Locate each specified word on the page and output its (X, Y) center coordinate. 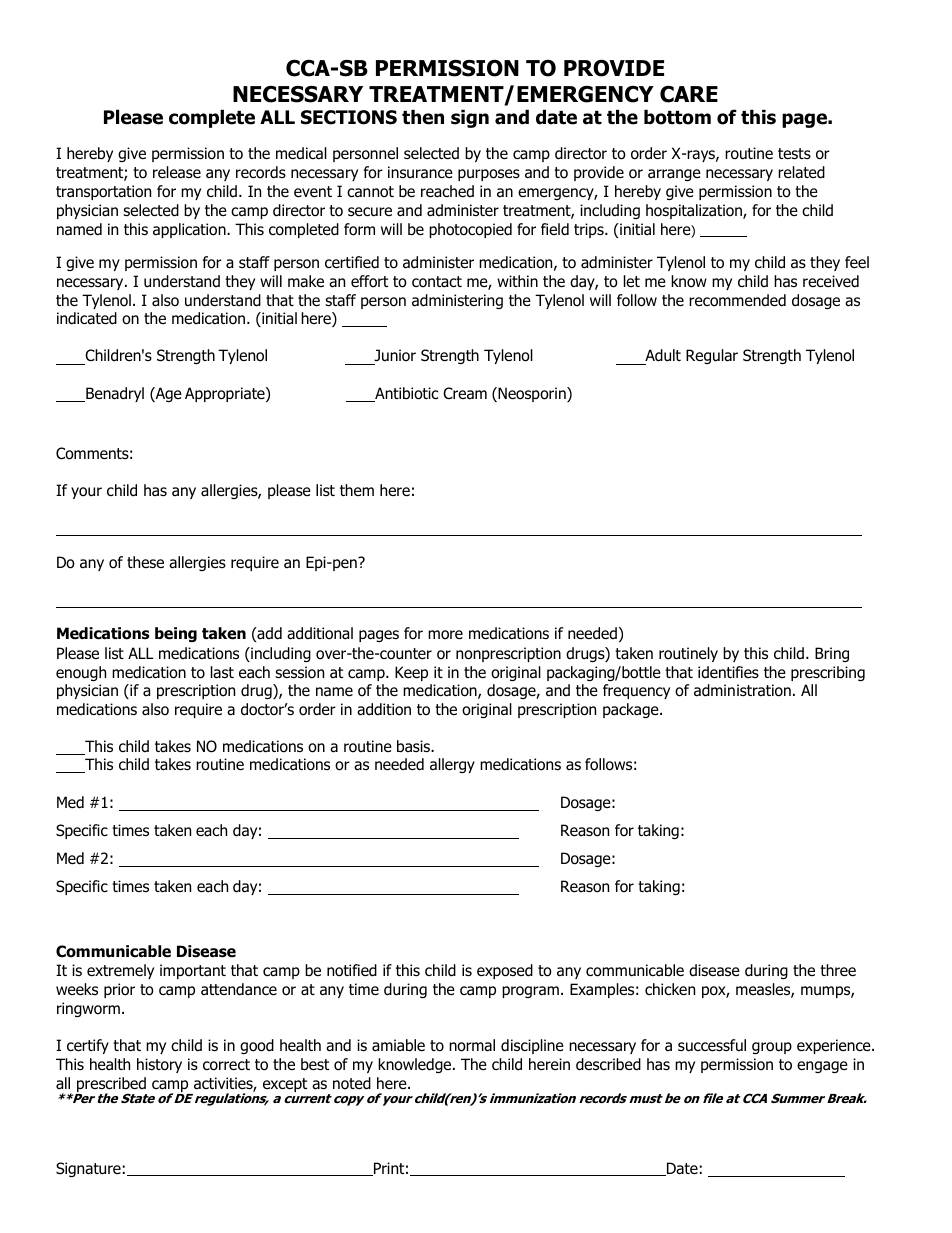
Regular (712, 356)
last (222, 672)
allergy (452, 765)
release (177, 172)
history (159, 1065)
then (423, 117)
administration (742, 690)
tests (794, 153)
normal (472, 1045)
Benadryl (114, 394)
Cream (465, 393)
